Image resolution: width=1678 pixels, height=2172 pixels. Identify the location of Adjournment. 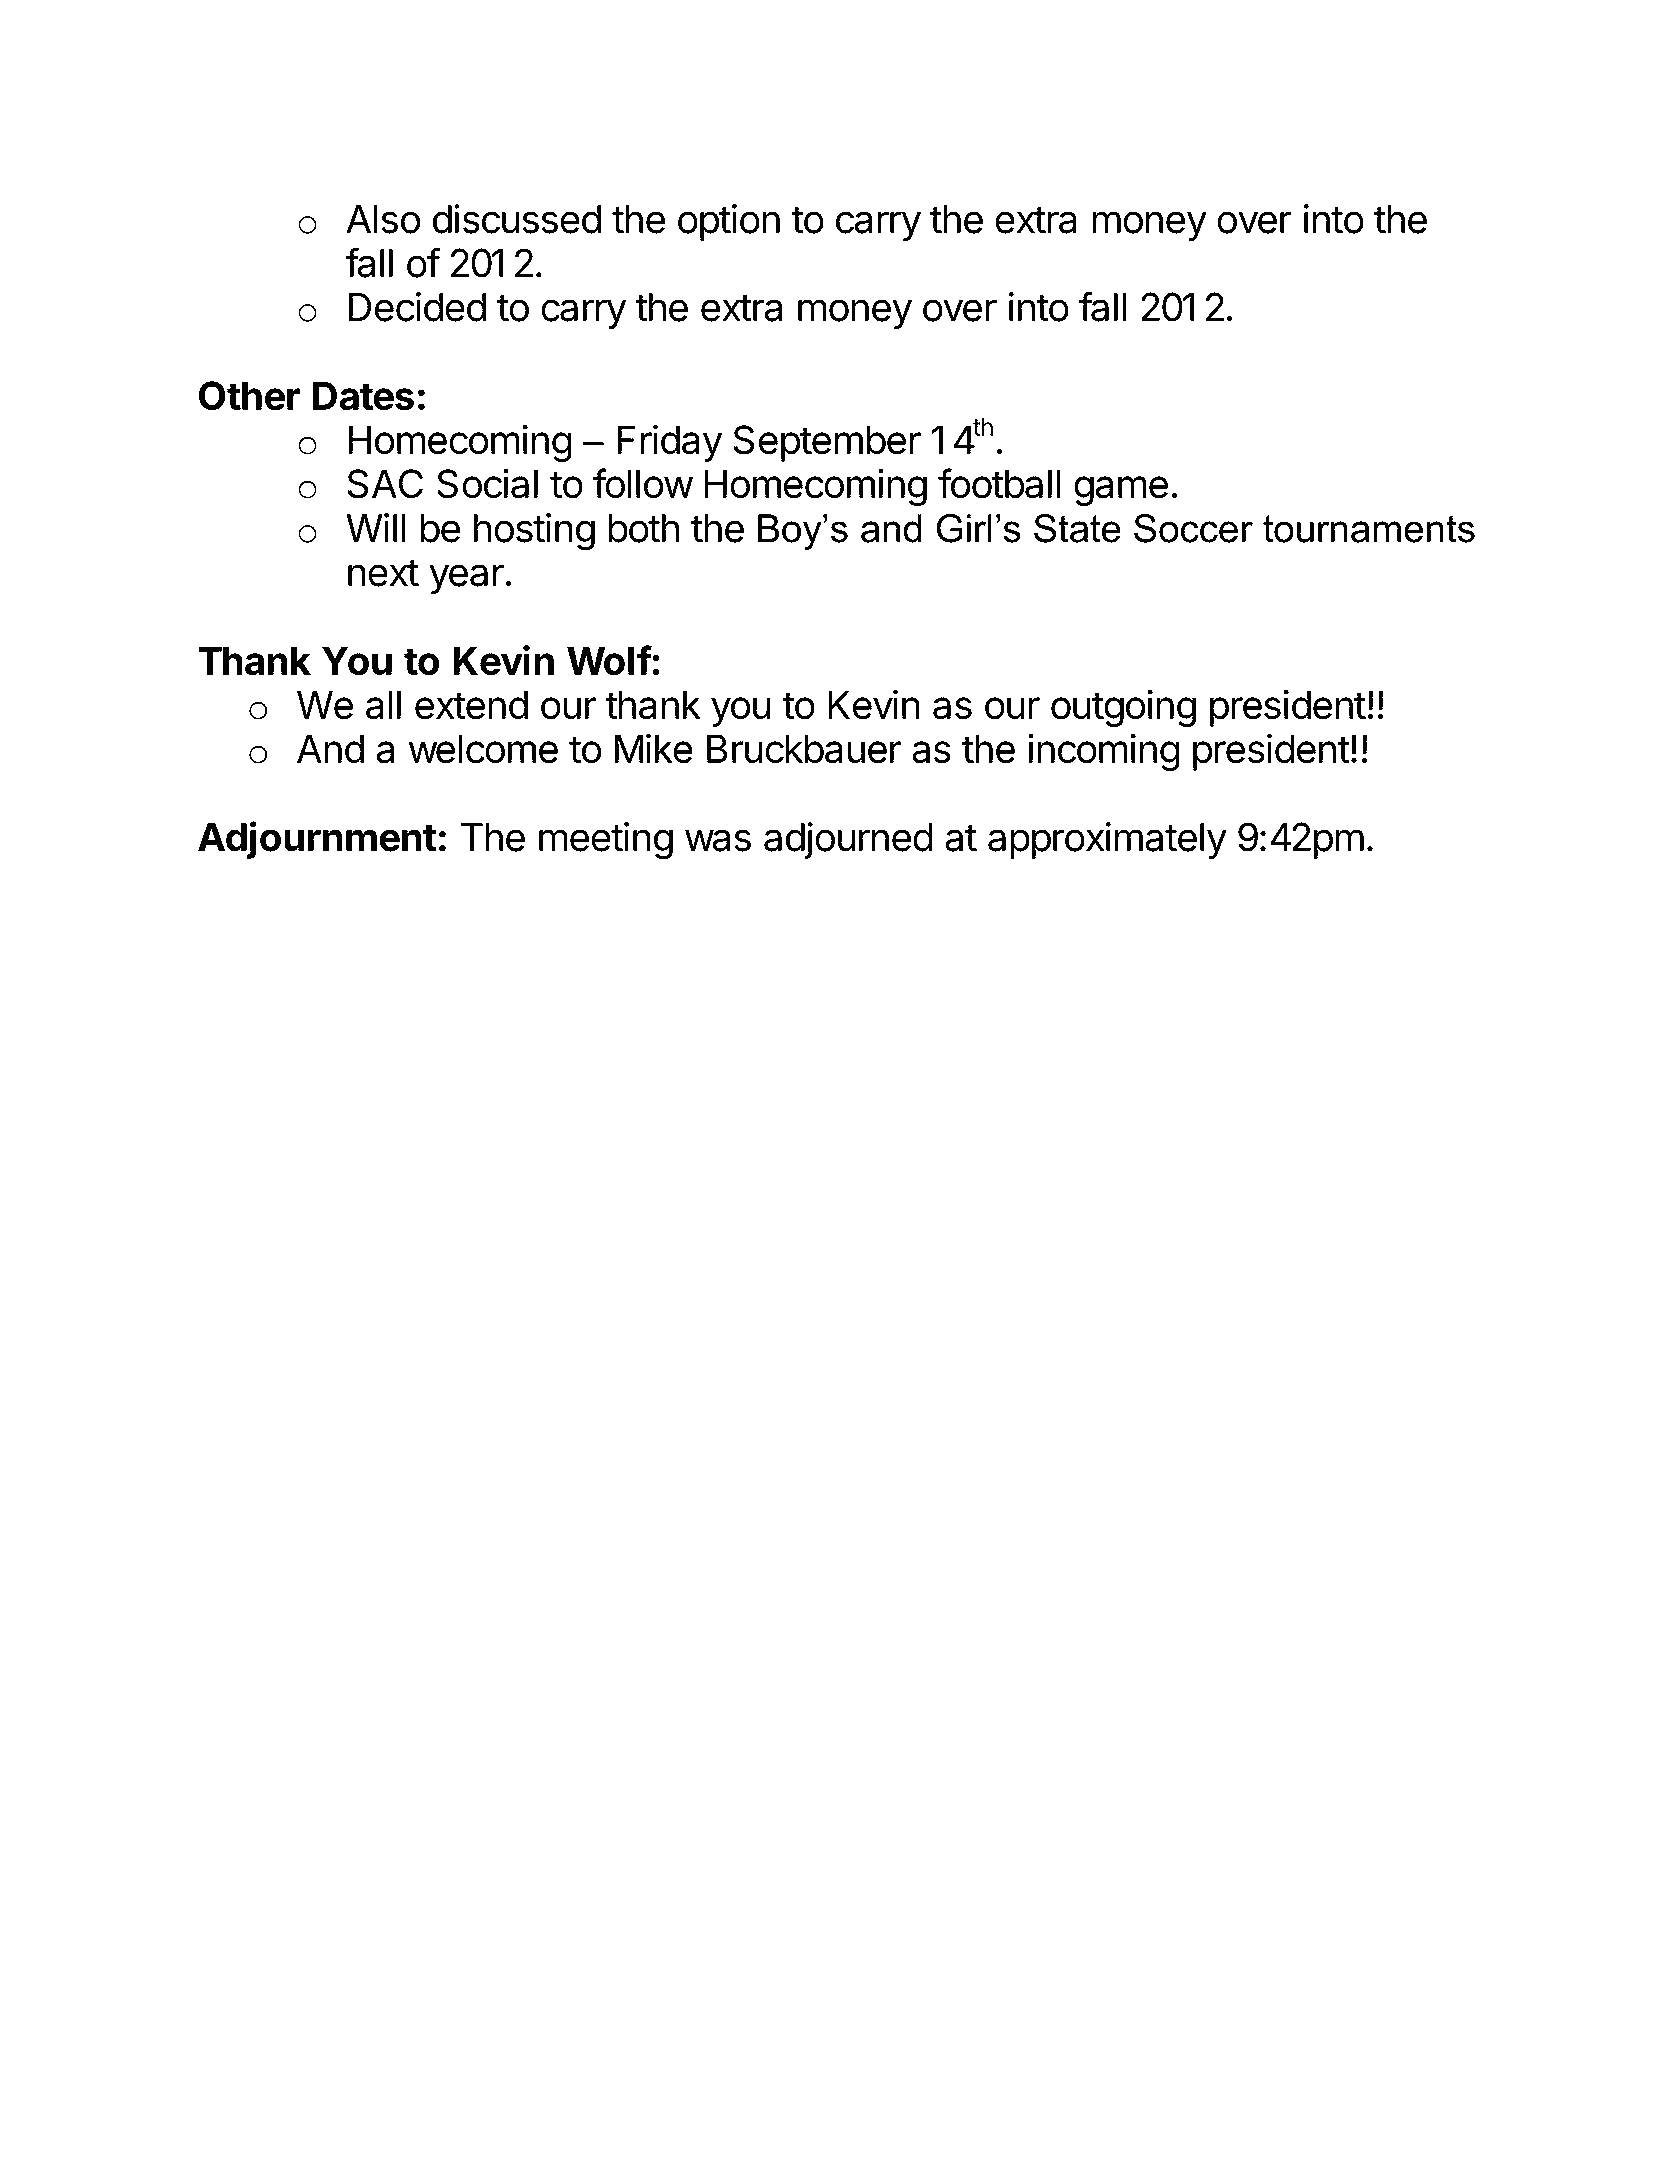
(317, 840).
